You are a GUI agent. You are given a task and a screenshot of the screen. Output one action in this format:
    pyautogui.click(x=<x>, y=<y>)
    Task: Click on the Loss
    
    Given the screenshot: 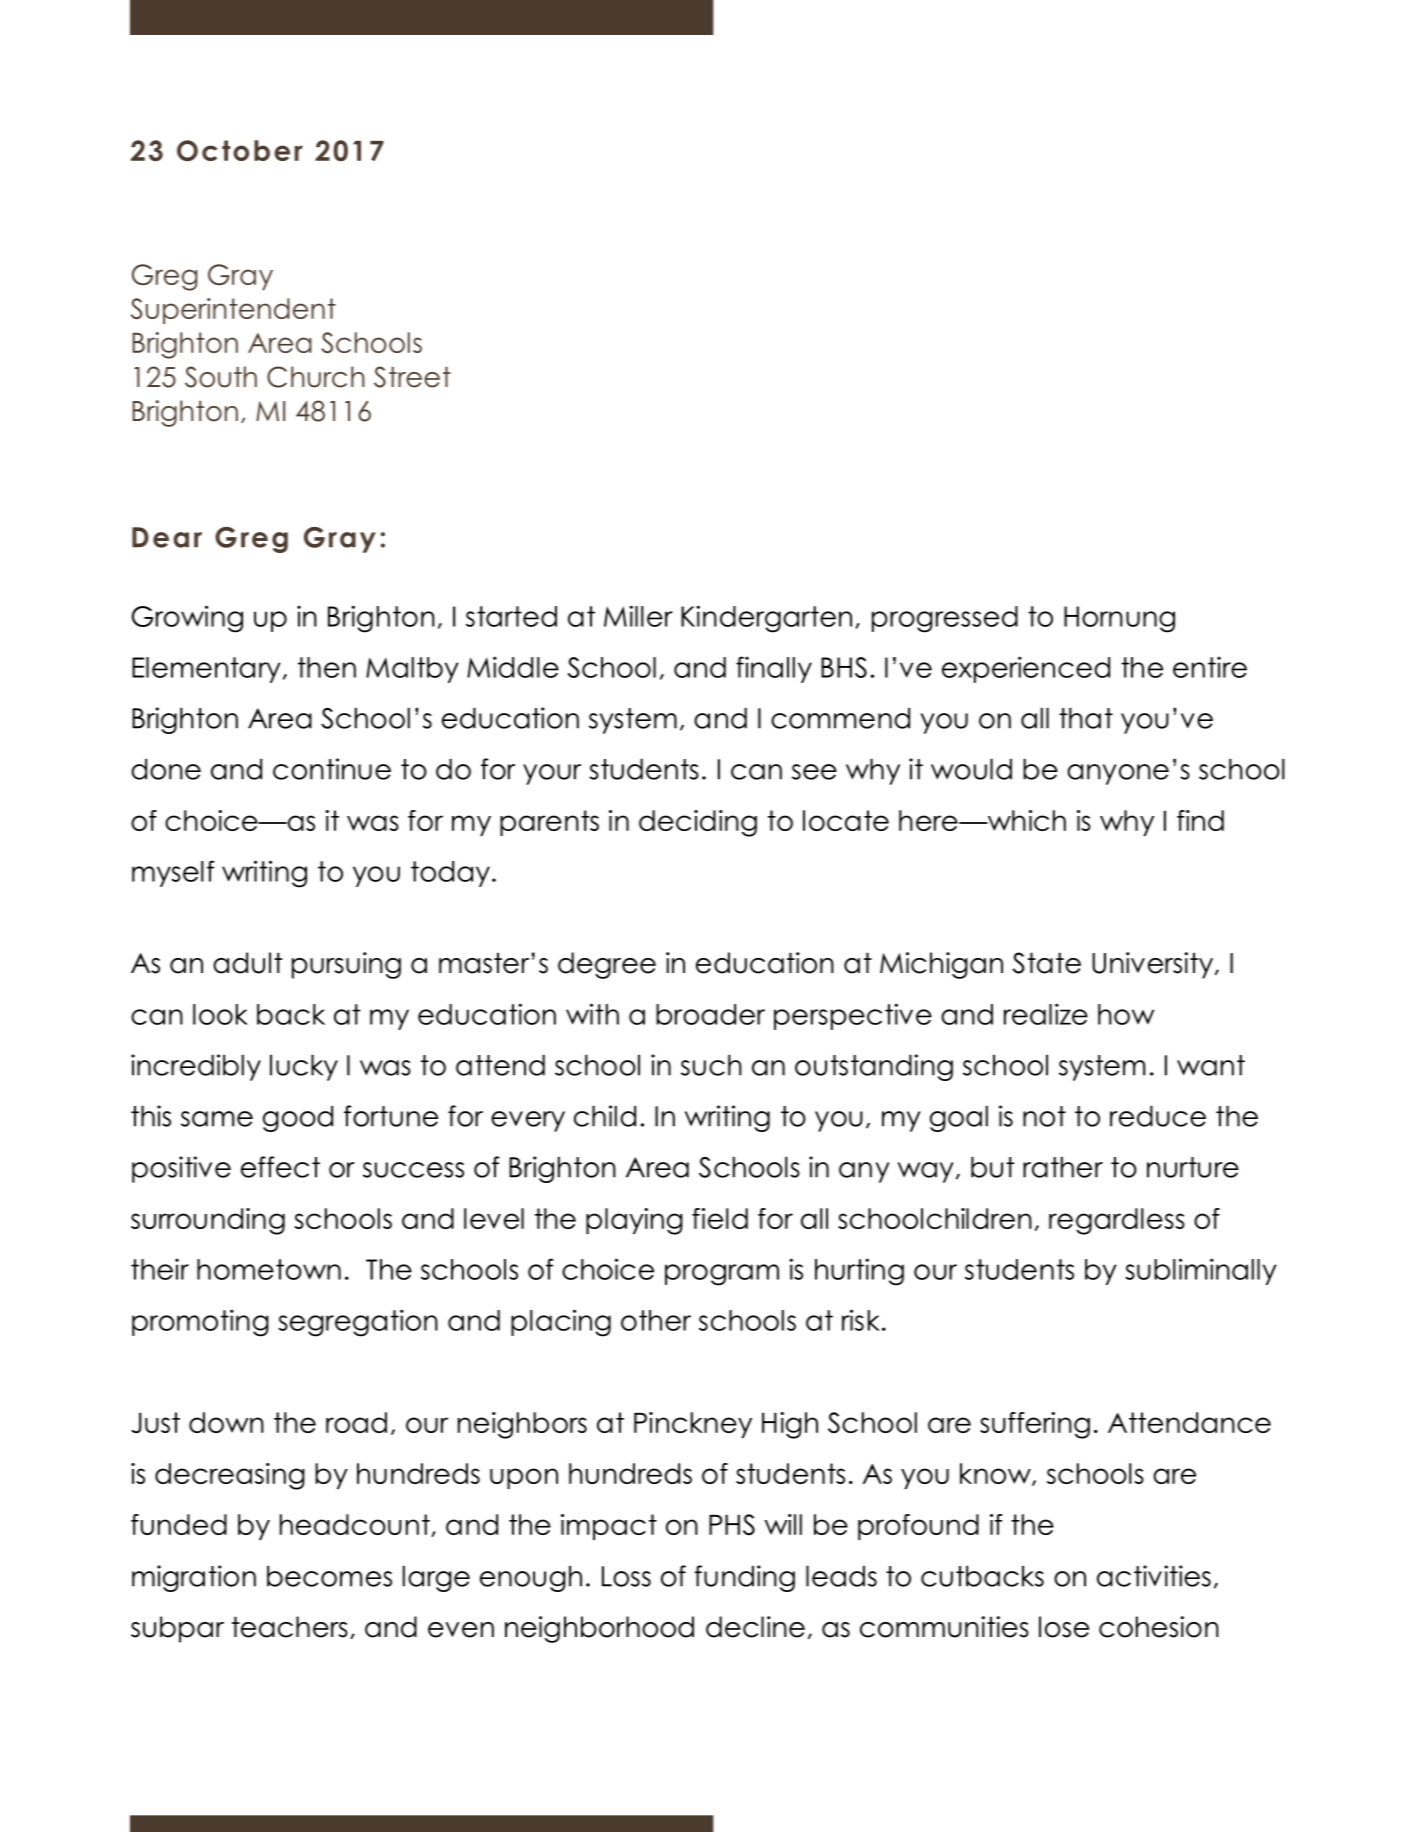 What is the action you would take?
    pyautogui.click(x=626, y=1576)
